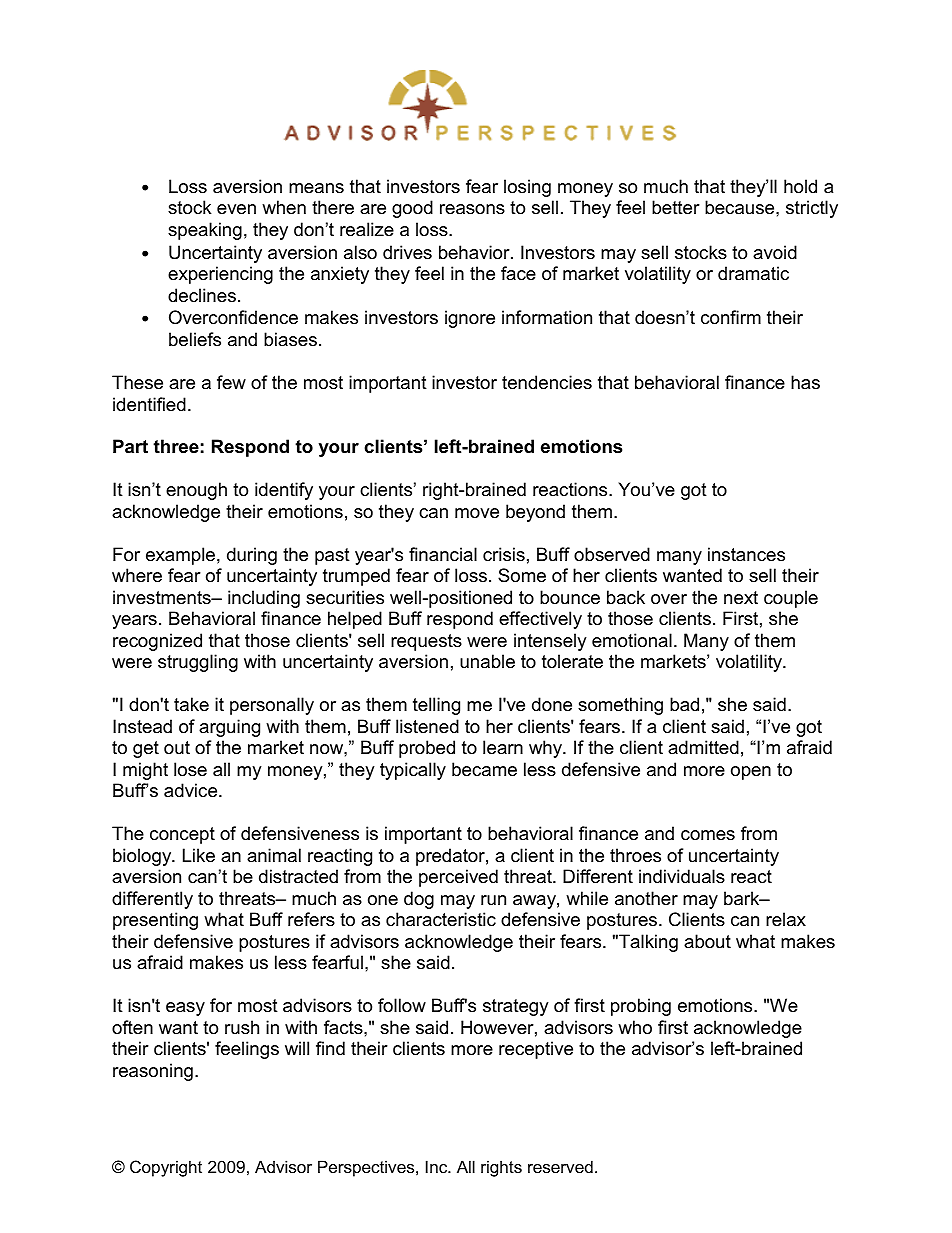  What do you see at coordinates (560, 1166) in the screenshot?
I see `reserved` at bounding box center [560, 1166].
